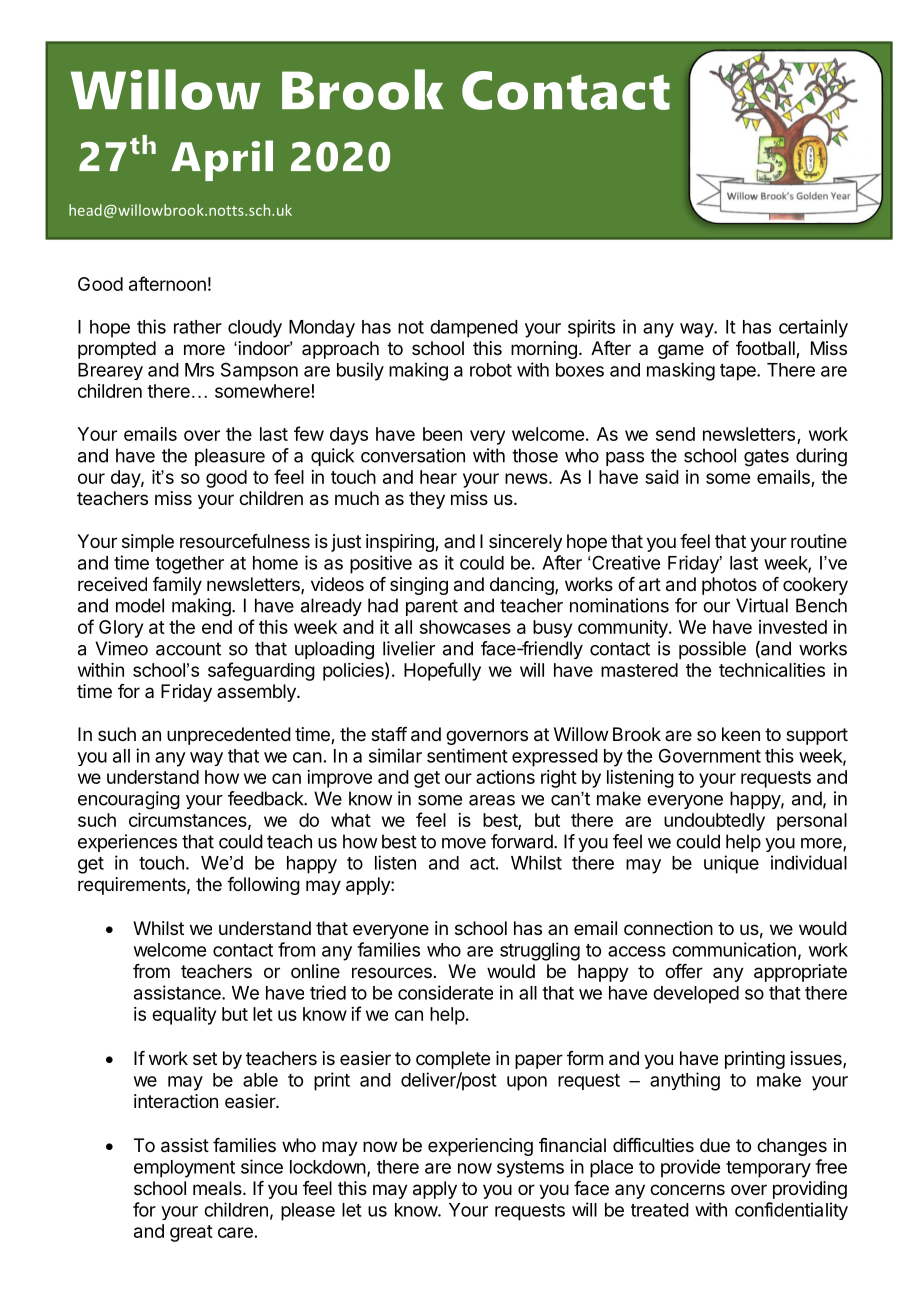 The width and height of the screenshot is (924, 1308). Describe the element at coordinates (734, 949) in the screenshot. I see `communication` at that location.
